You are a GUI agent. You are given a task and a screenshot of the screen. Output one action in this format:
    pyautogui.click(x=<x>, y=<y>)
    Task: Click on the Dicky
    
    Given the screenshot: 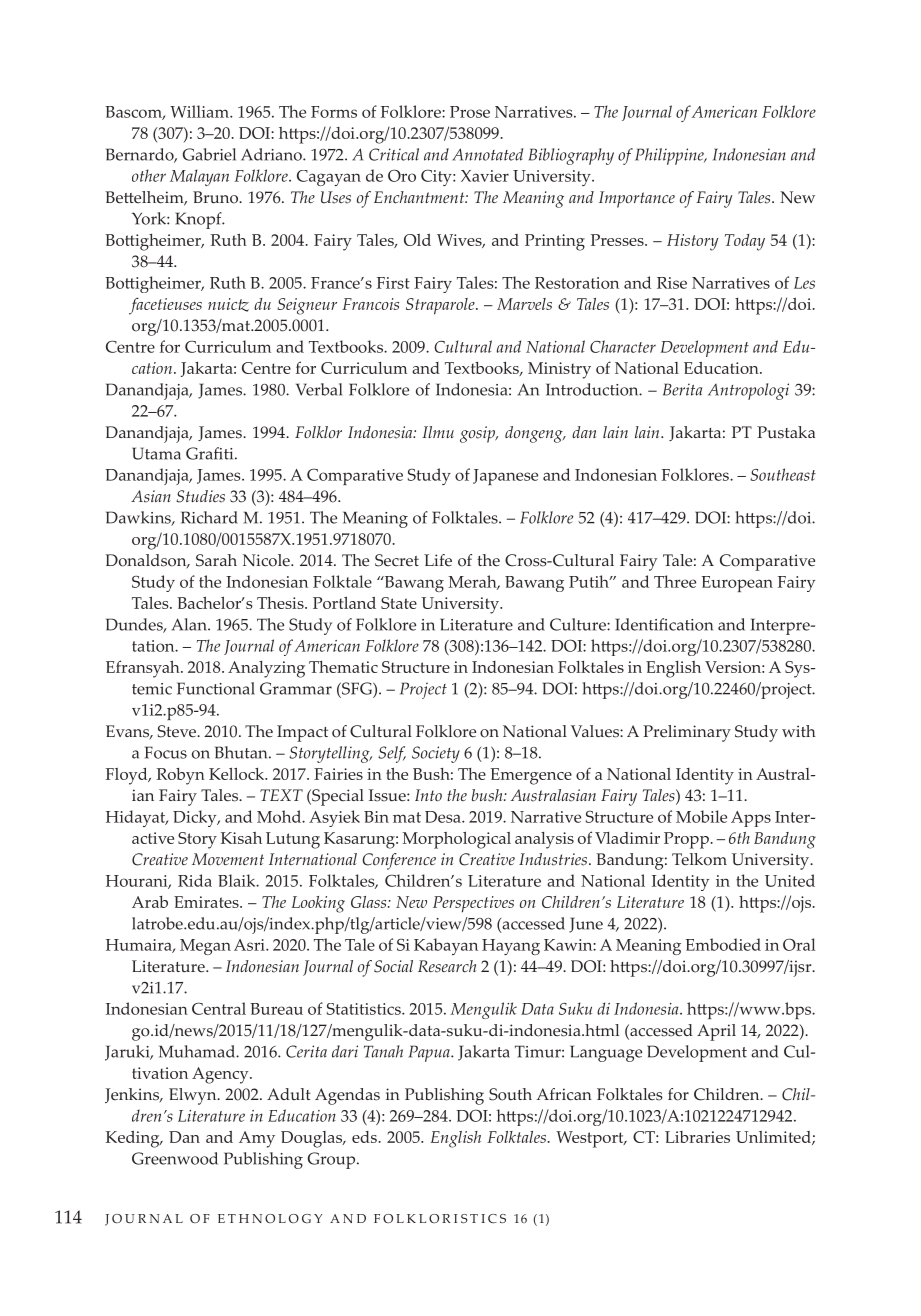 What is the action you would take?
    pyautogui.click(x=196, y=818)
